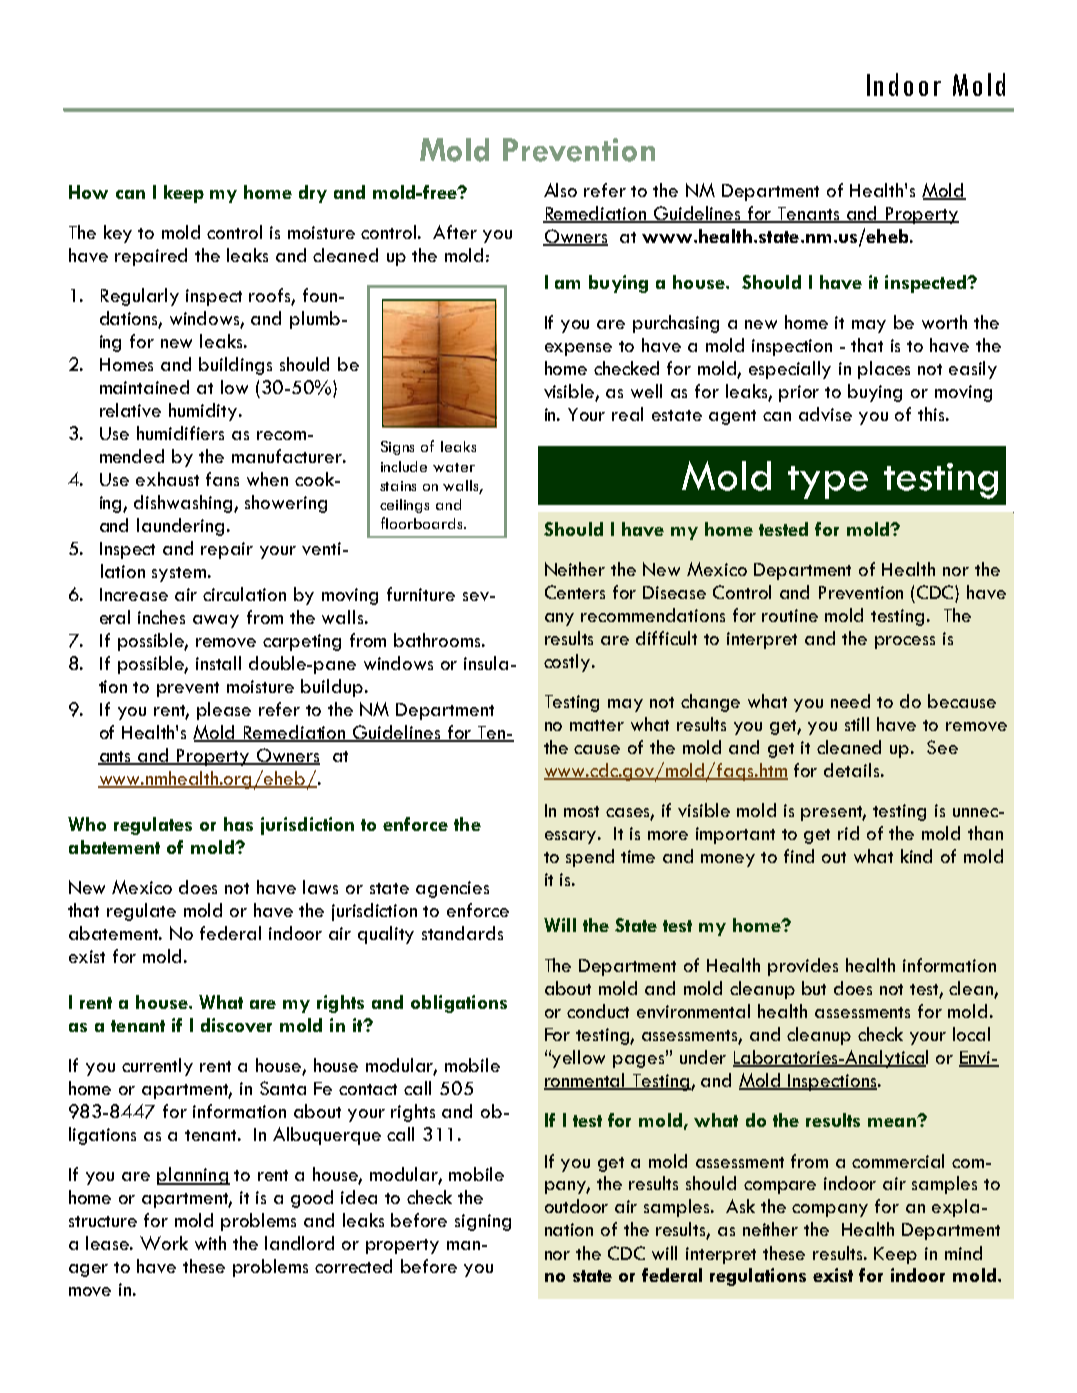 The image size is (1077, 1393). What do you see at coordinates (210, 1243) in the screenshot?
I see `with` at bounding box center [210, 1243].
